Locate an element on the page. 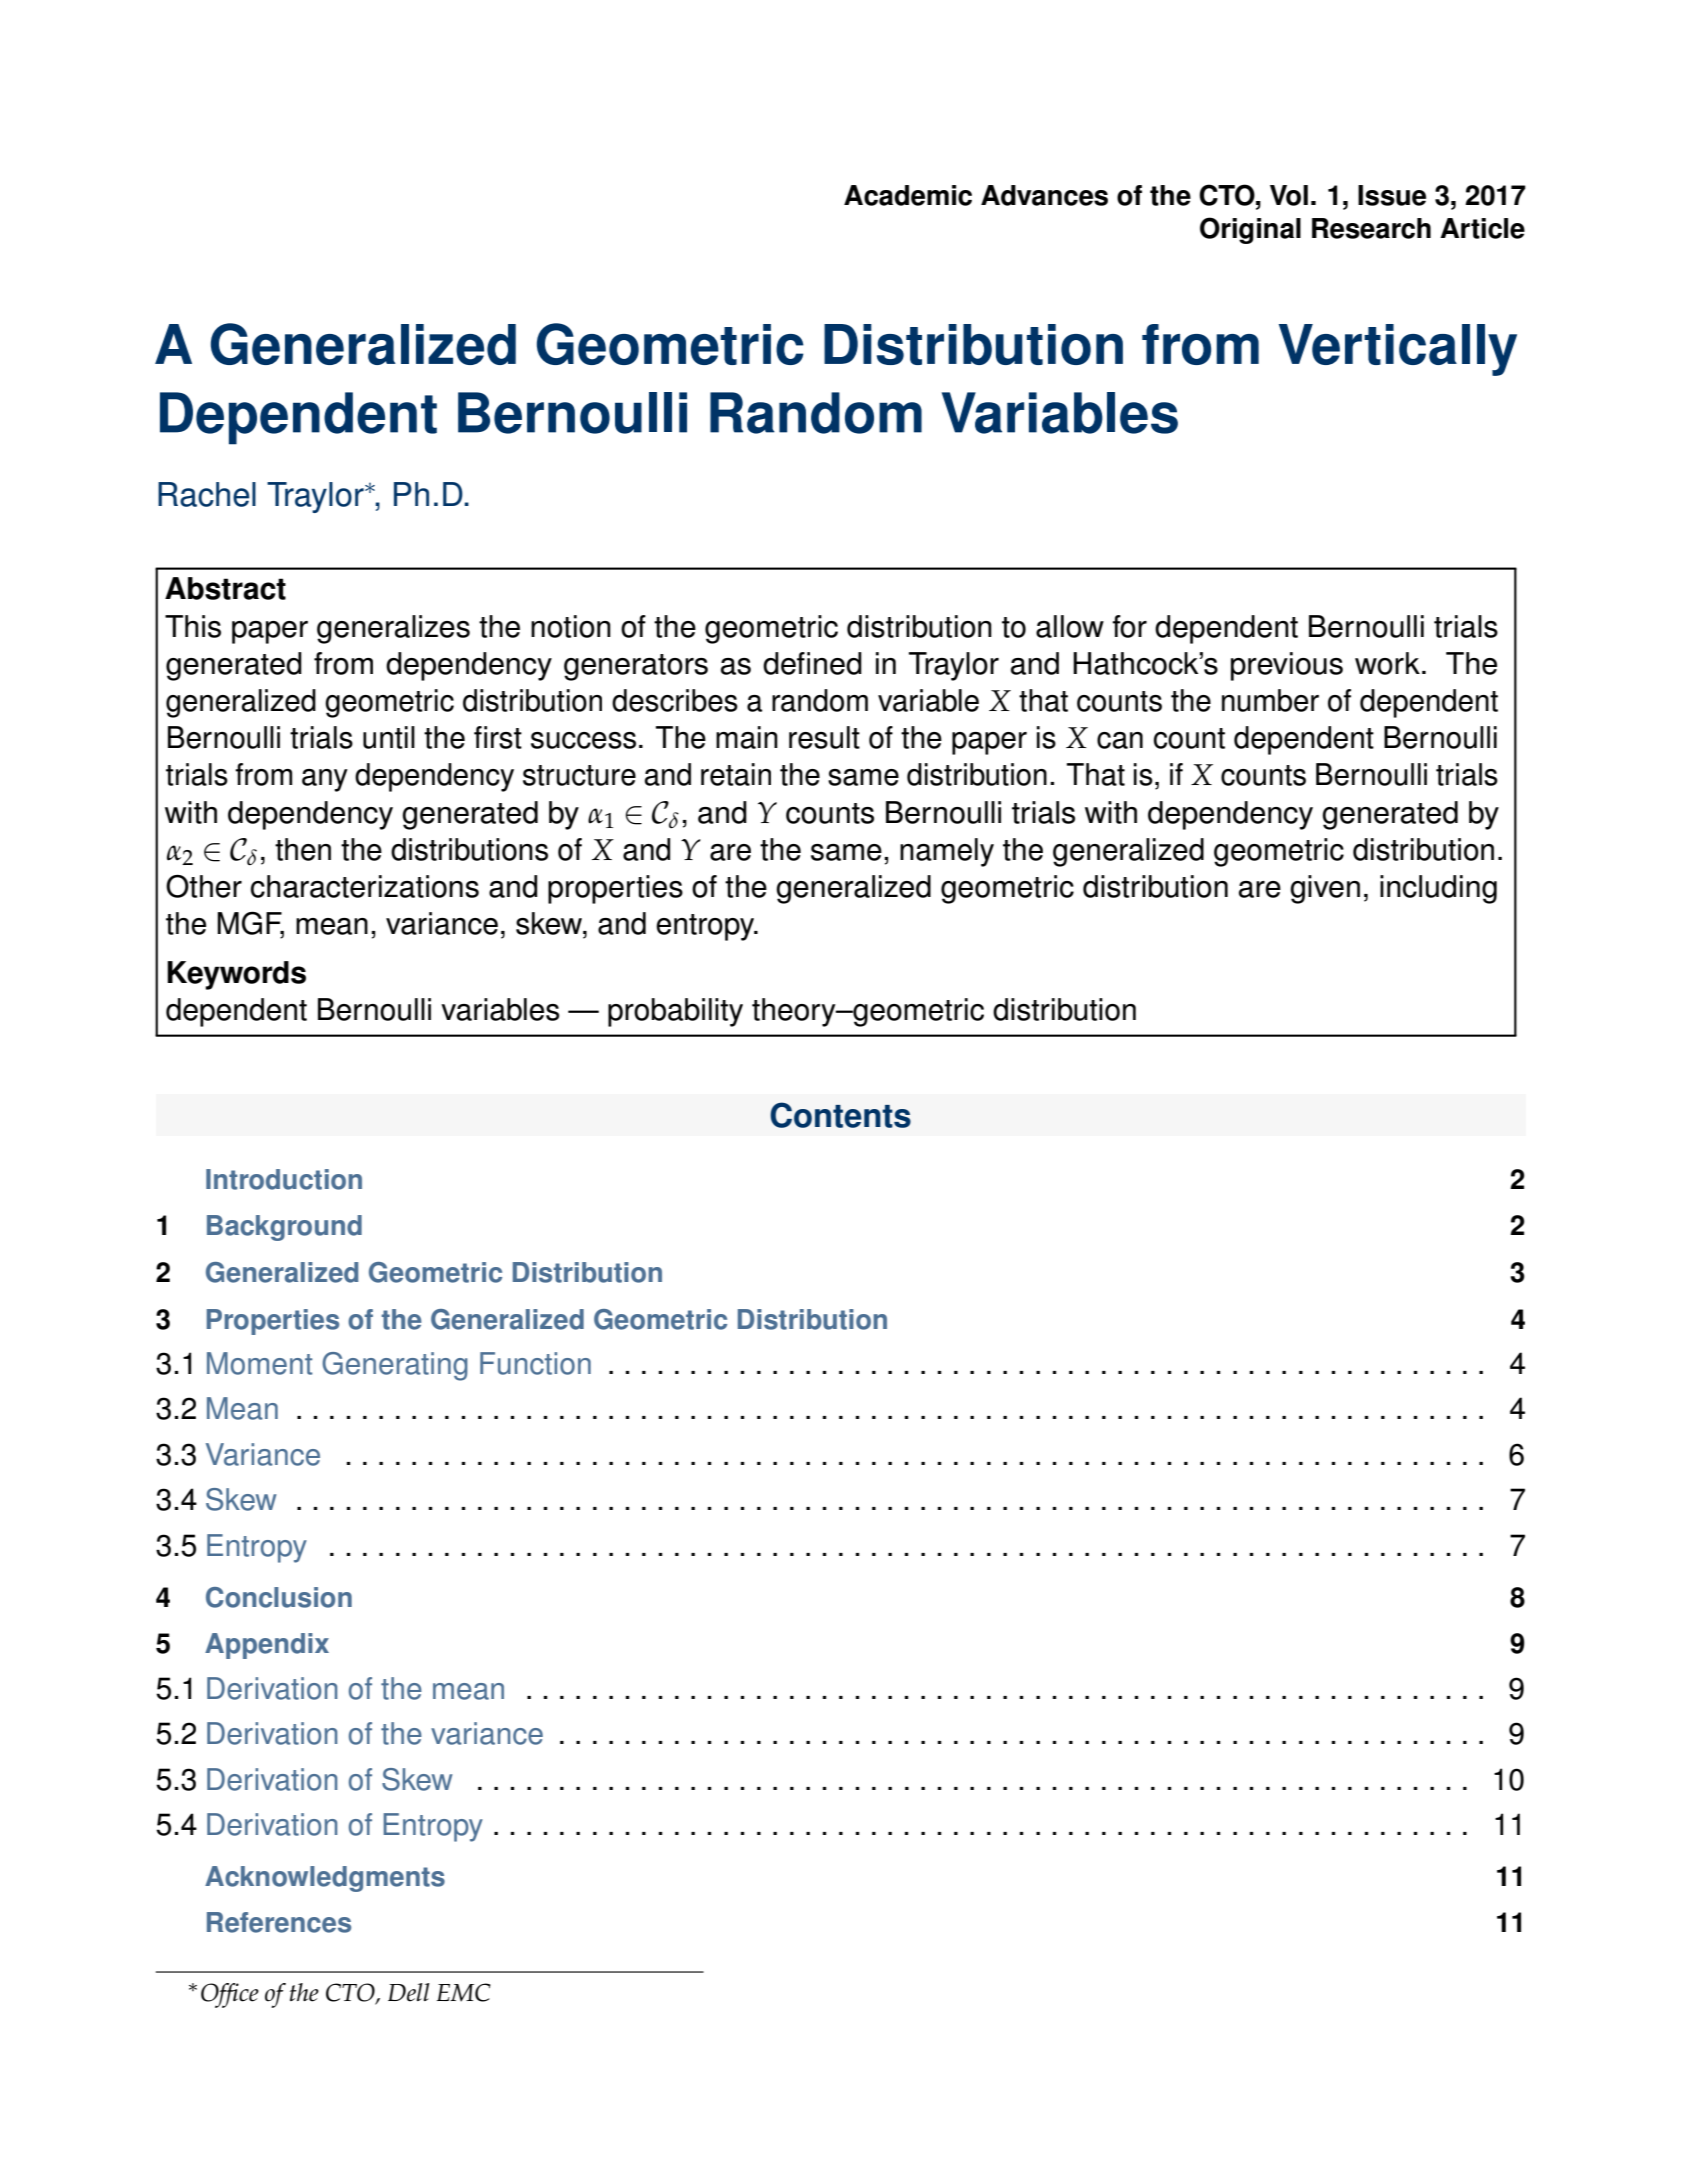 The image size is (1681, 2176). EMC is located at coordinates (464, 1992).
